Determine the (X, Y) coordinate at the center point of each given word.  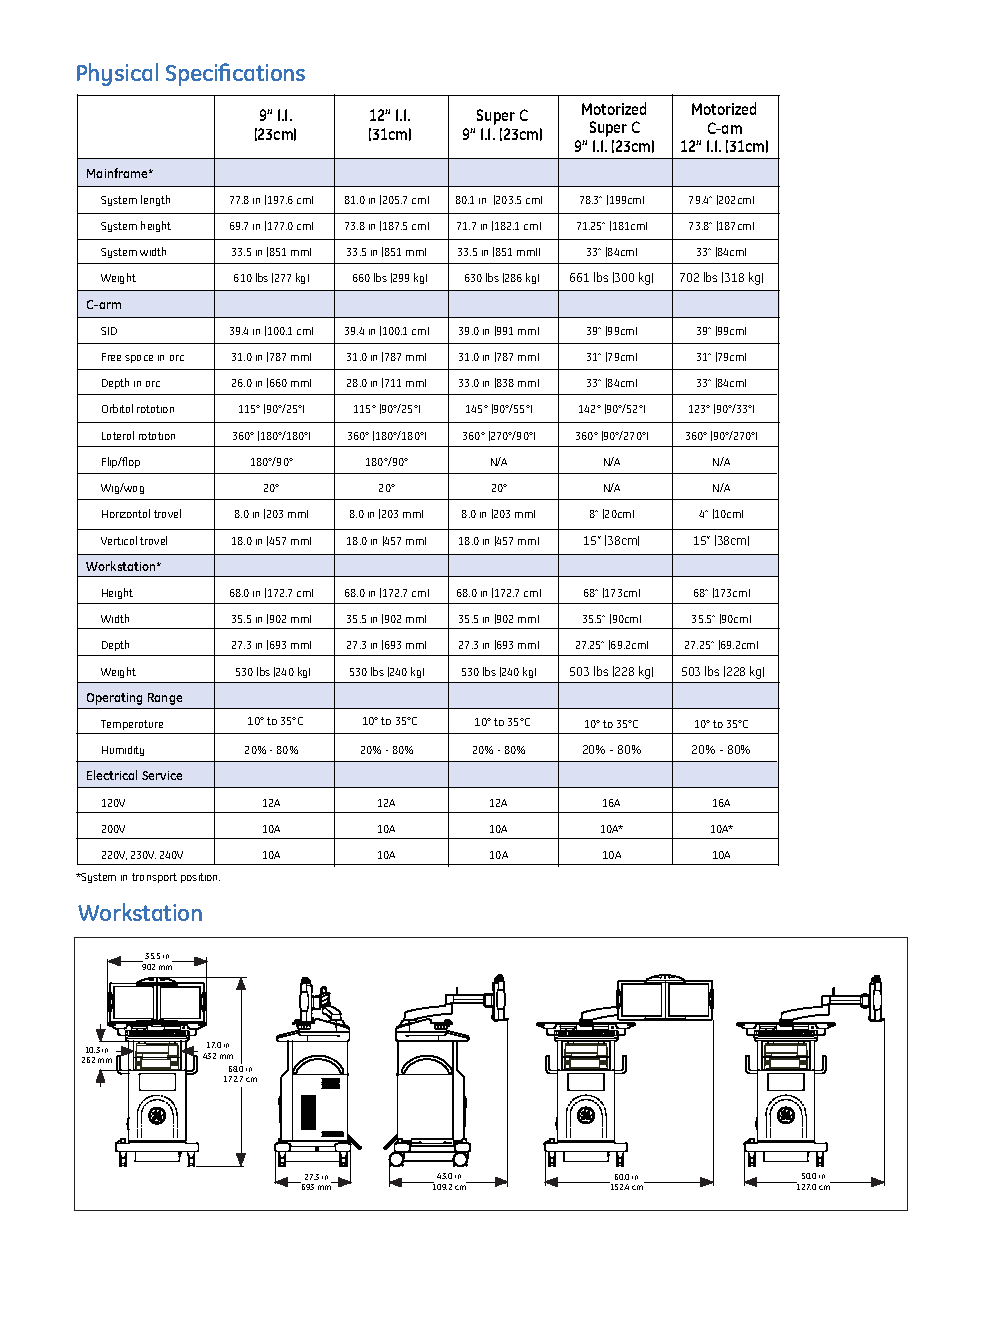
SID (109, 331)
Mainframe (118, 173)
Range (165, 699)
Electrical (112, 775)
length (155, 200)
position (200, 878)
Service (162, 775)
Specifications (235, 74)
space (139, 359)
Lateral (118, 435)
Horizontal (126, 513)
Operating (114, 699)
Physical (117, 74)
